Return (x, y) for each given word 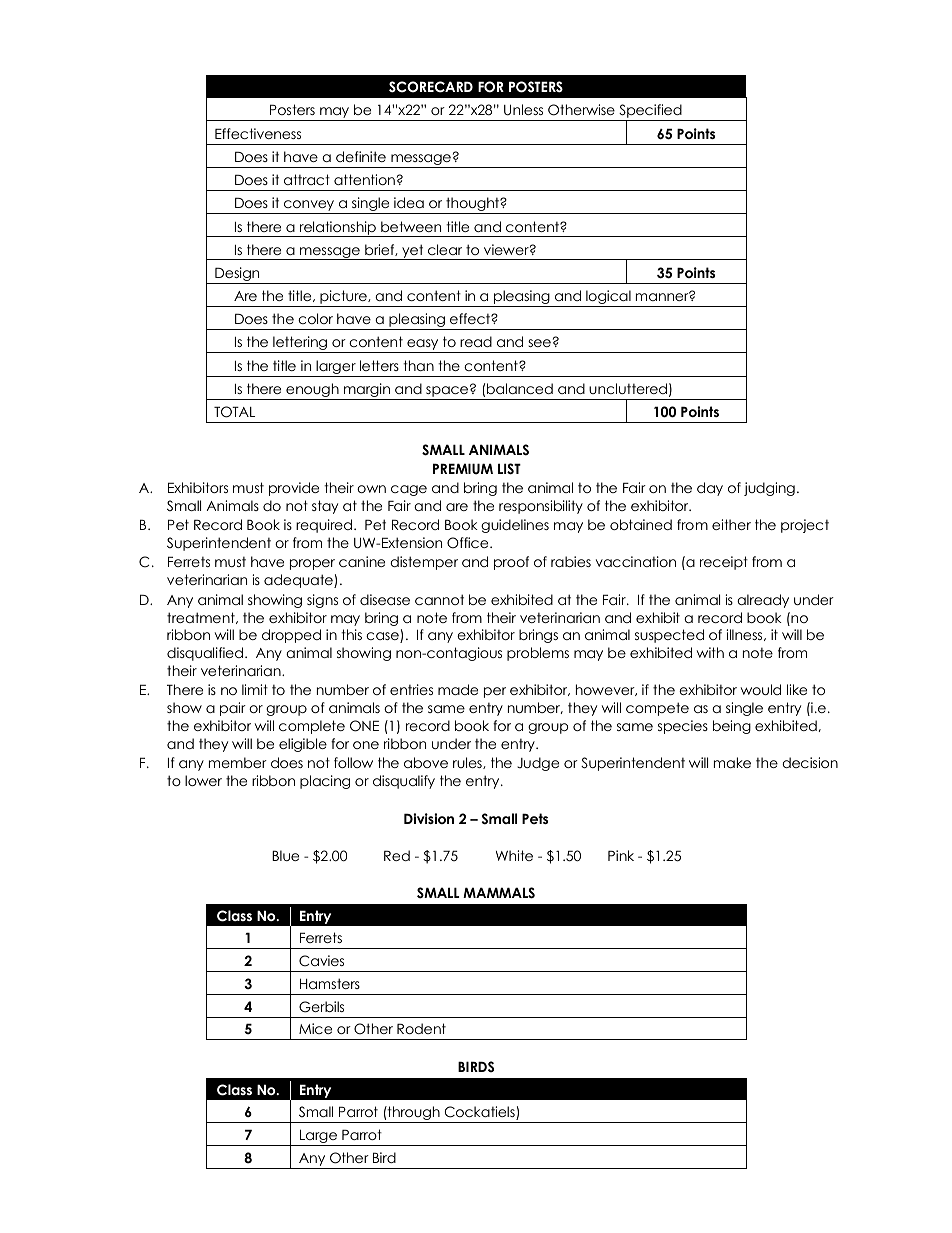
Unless (523, 110)
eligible (303, 745)
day (710, 489)
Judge (538, 764)
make (732, 762)
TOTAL (234, 412)
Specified (650, 112)
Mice (315, 1028)
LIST (509, 469)
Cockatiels (481, 1113)
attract (307, 179)
